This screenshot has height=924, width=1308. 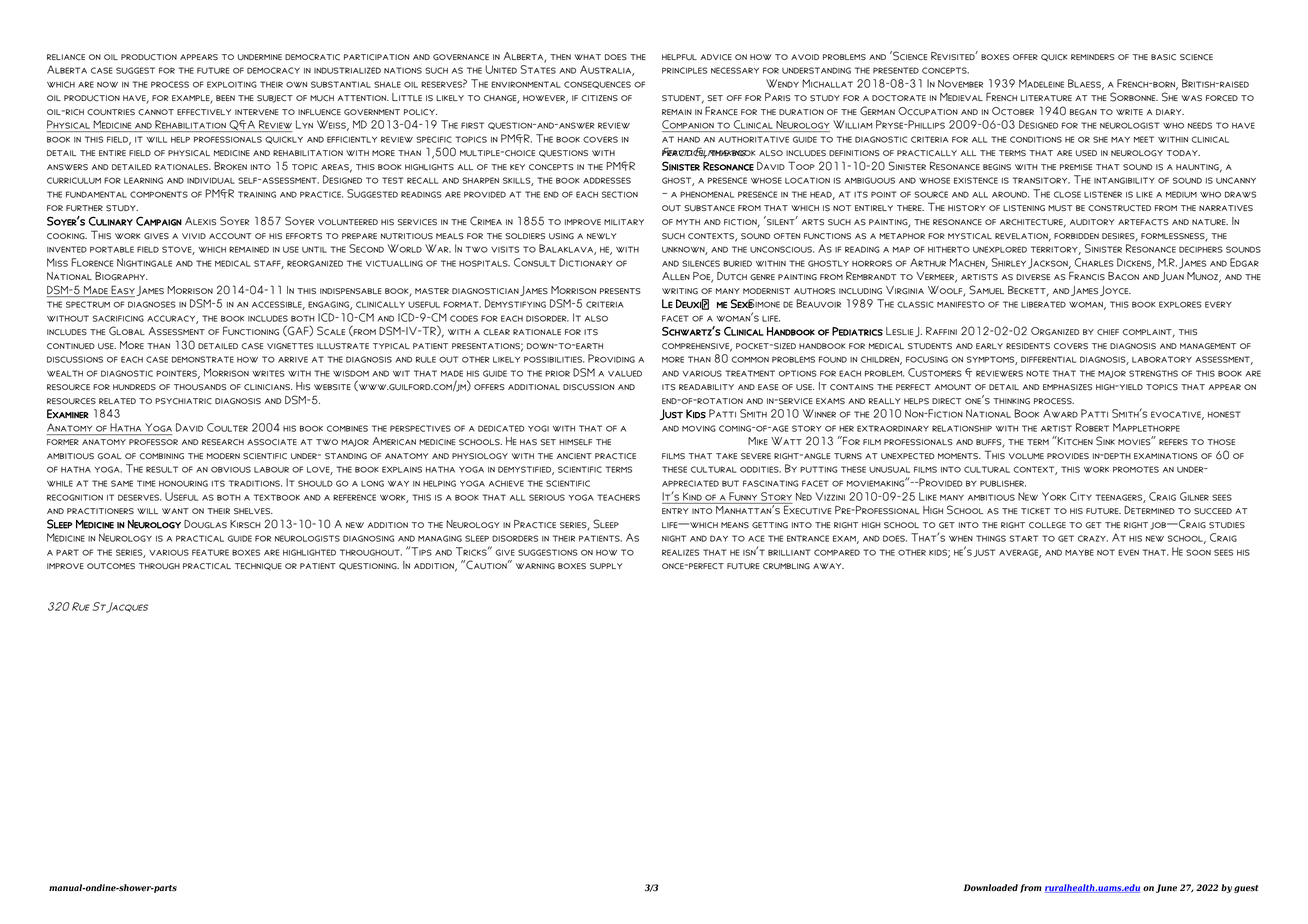 What do you see at coordinates (258, 567) in the screenshot?
I see `technique` at bounding box center [258, 567].
